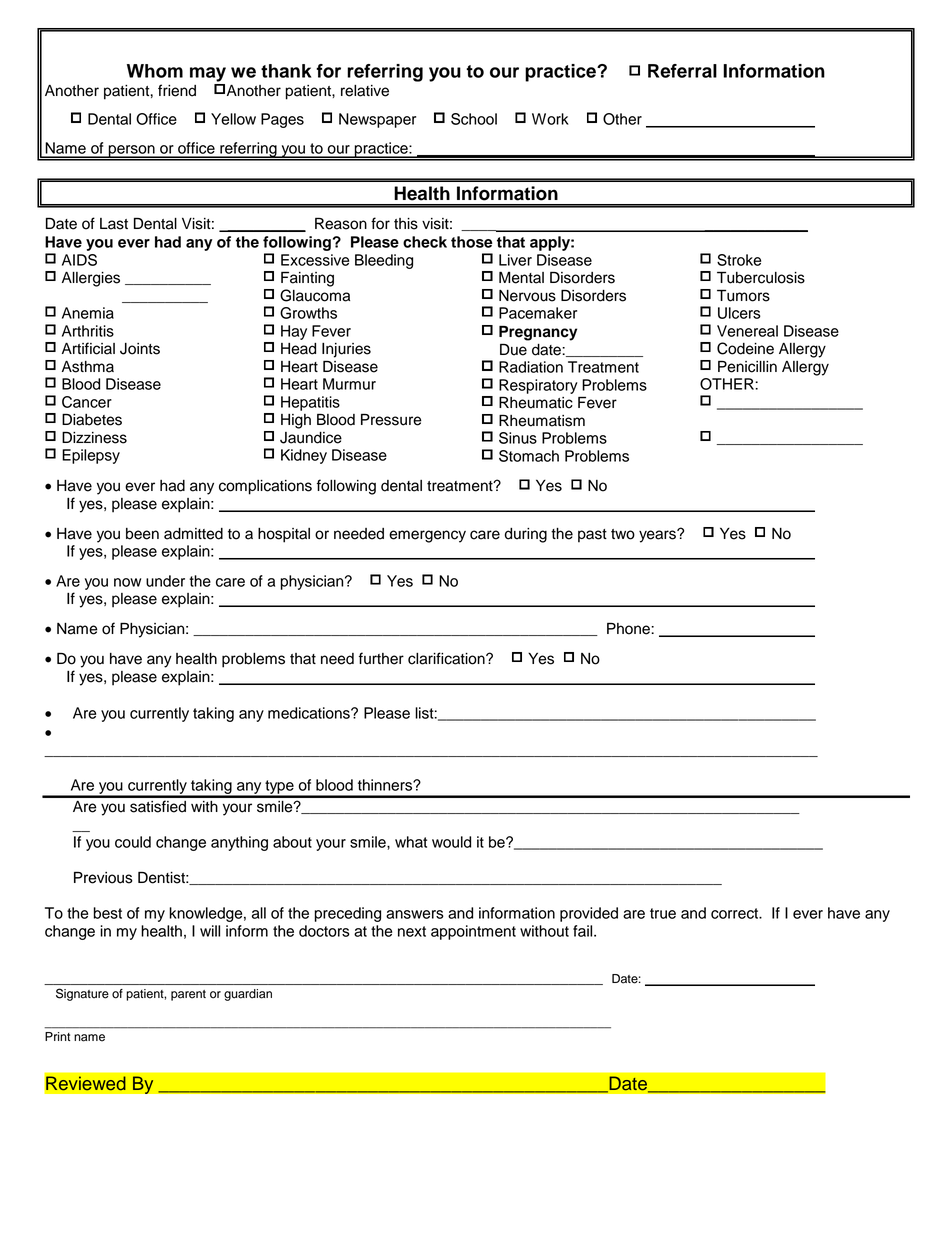 Image resolution: width=952 pixels, height=1233 pixels. I want to click on friend, so click(177, 90).
